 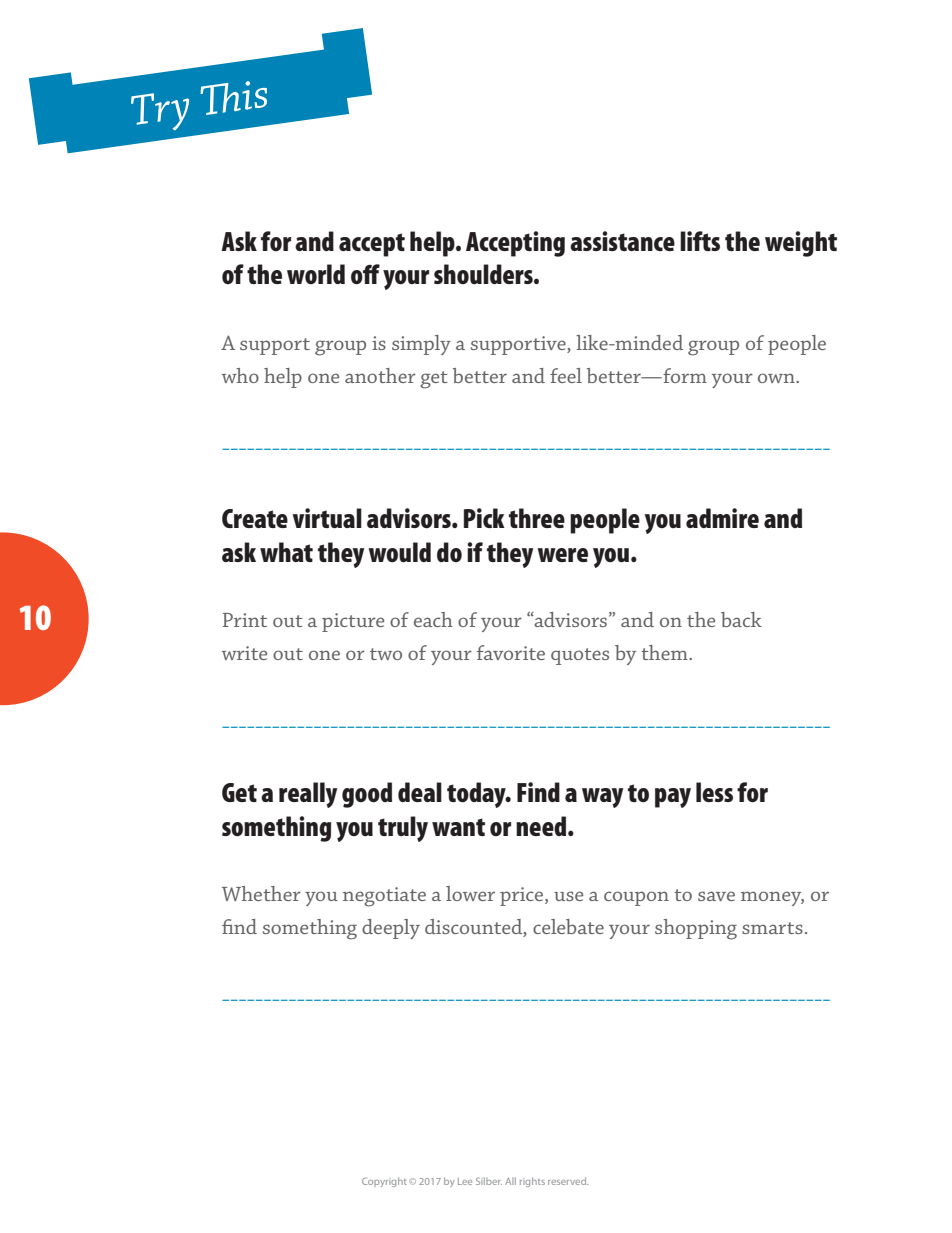 What do you see at coordinates (537, 518) in the screenshot?
I see `three` at bounding box center [537, 518].
